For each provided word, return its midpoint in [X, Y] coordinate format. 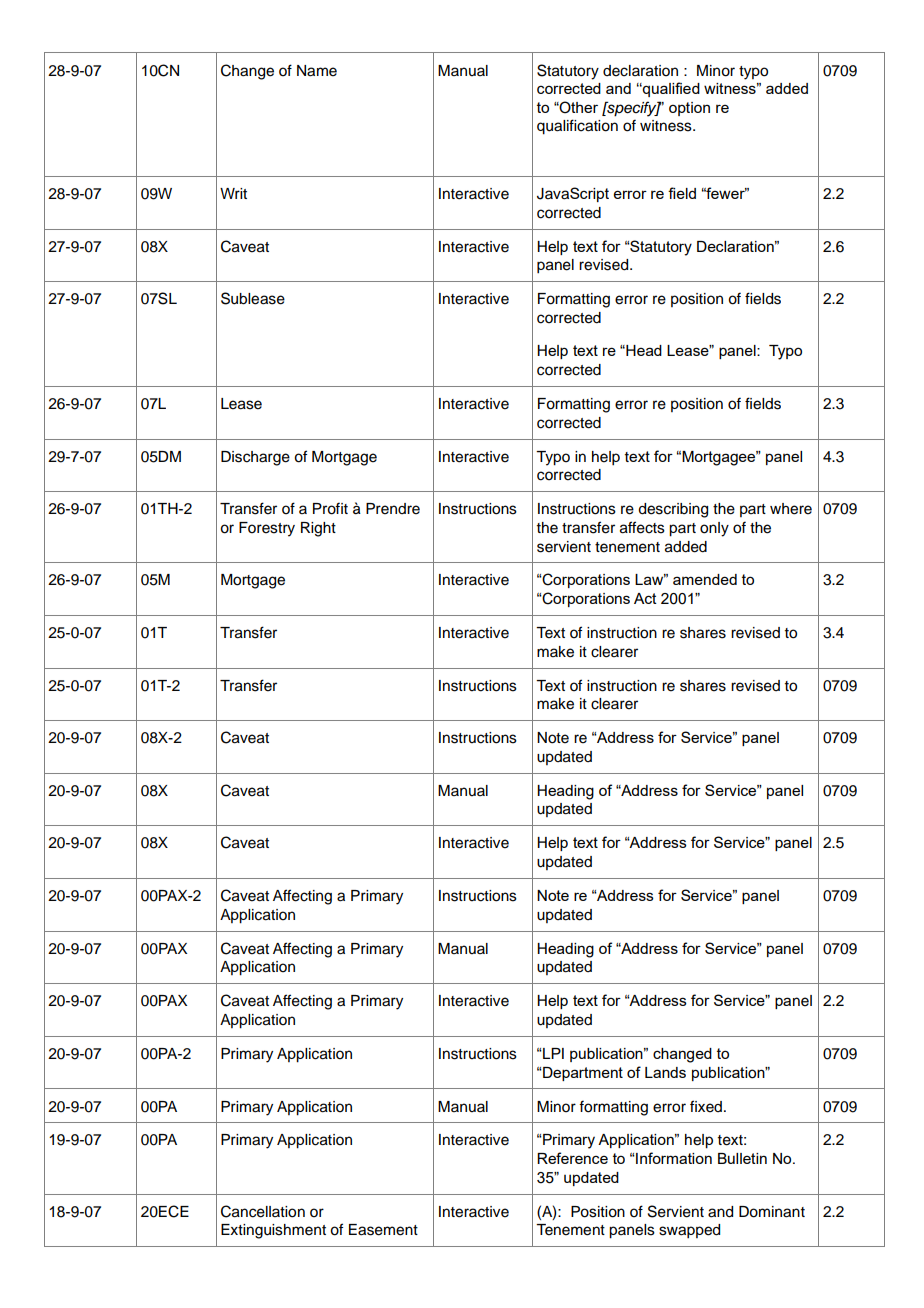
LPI [552, 1053]
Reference [572, 1158]
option [689, 109]
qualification [577, 127]
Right [318, 529]
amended [705, 579]
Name [317, 71]
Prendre [393, 509]
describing [673, 510]
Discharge [255, 458]
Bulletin [742, 1158]
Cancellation [263, 1211]
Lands [665, 1072]
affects [642, 527]
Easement [383, 1230]
